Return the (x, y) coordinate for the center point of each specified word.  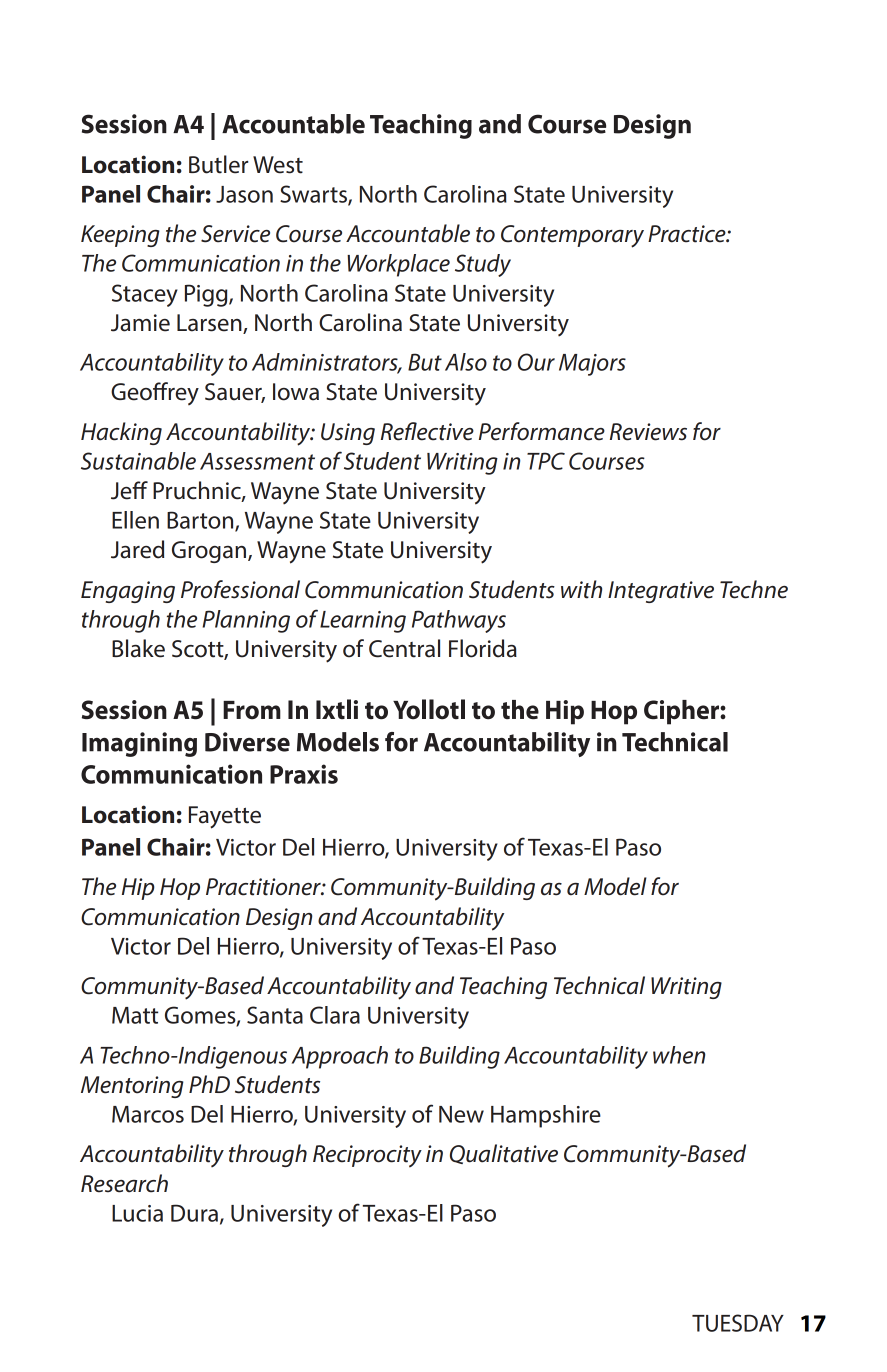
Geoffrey (155, 393)
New (461, 1114)
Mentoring (132, 1087)
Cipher (682, 712)
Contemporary (572, 236)
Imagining (139, 744)
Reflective (427, 431)
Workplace (398, 265)
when (679, 1055)
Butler (218, 164)
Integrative (661, 592)
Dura (194, 1213)
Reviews (648, 432)
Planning (246, 621)
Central (404, 648)
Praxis (304, 774)
